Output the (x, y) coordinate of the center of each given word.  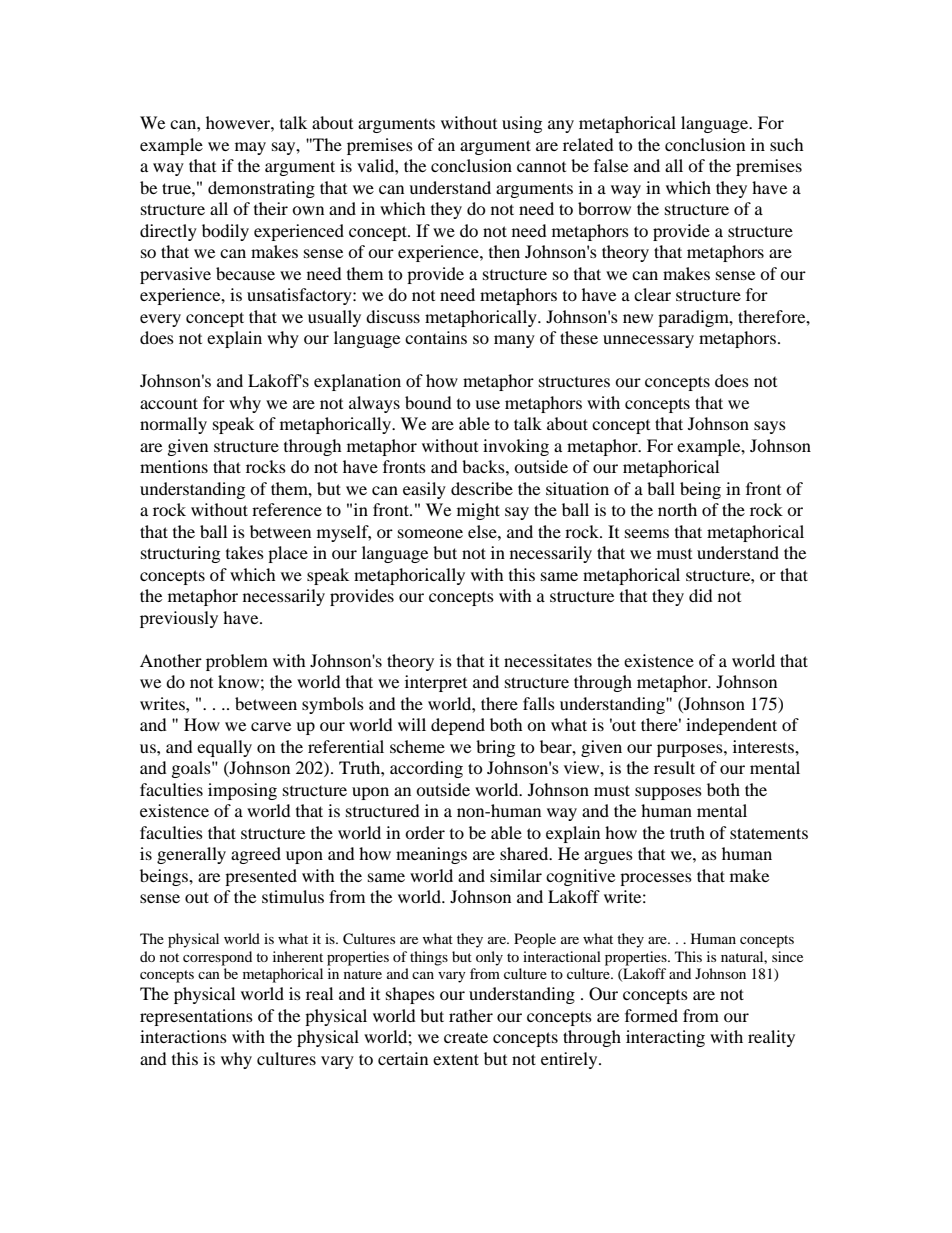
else (483, 531)
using (522, 124)
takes (245, 552)
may (250, 148)
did (701, 595)
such (787, 144)
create (466, 1037)
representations (196, 1017)
